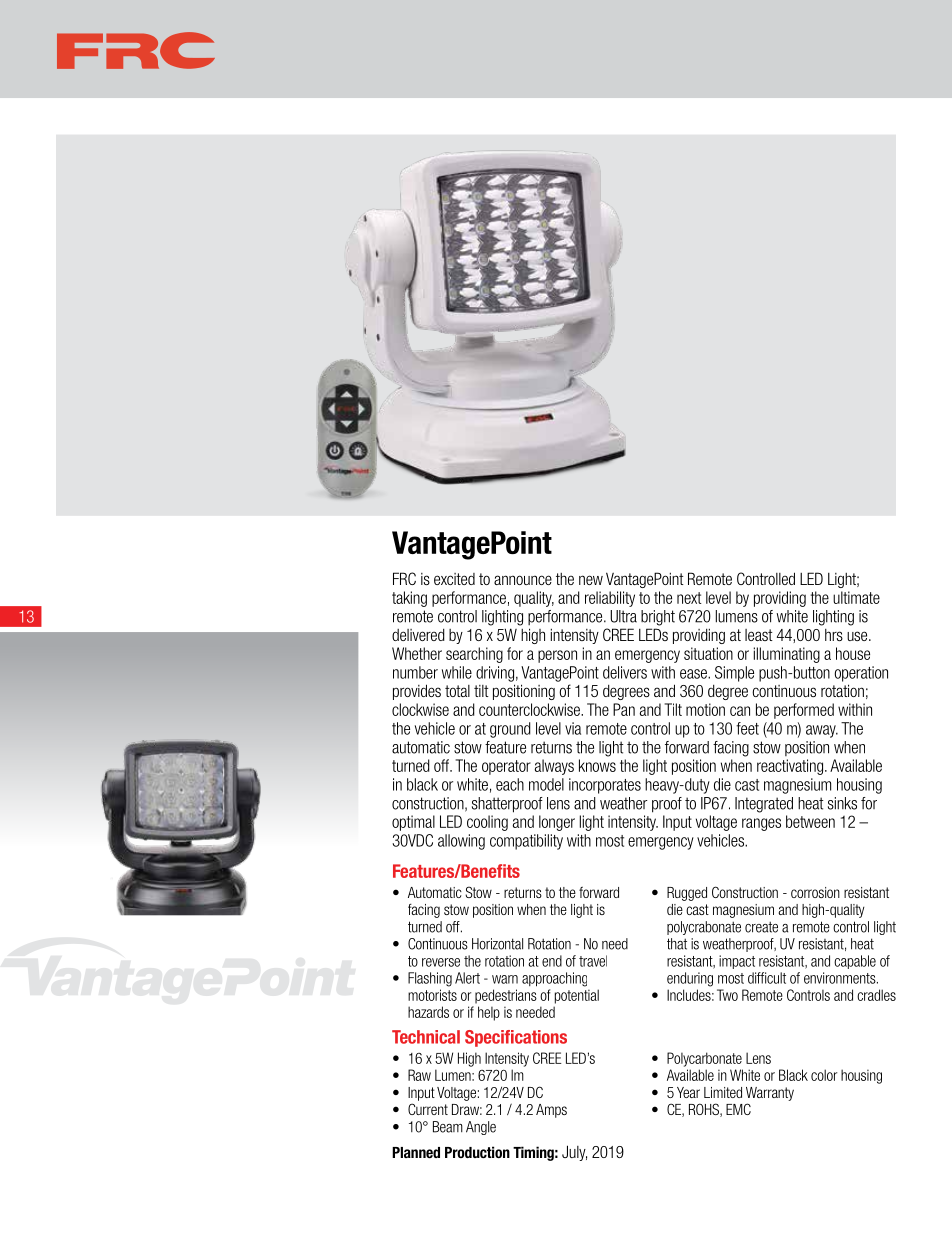 The image size is (952, 1233). I want to click on reactivating, so click(790, 767).
